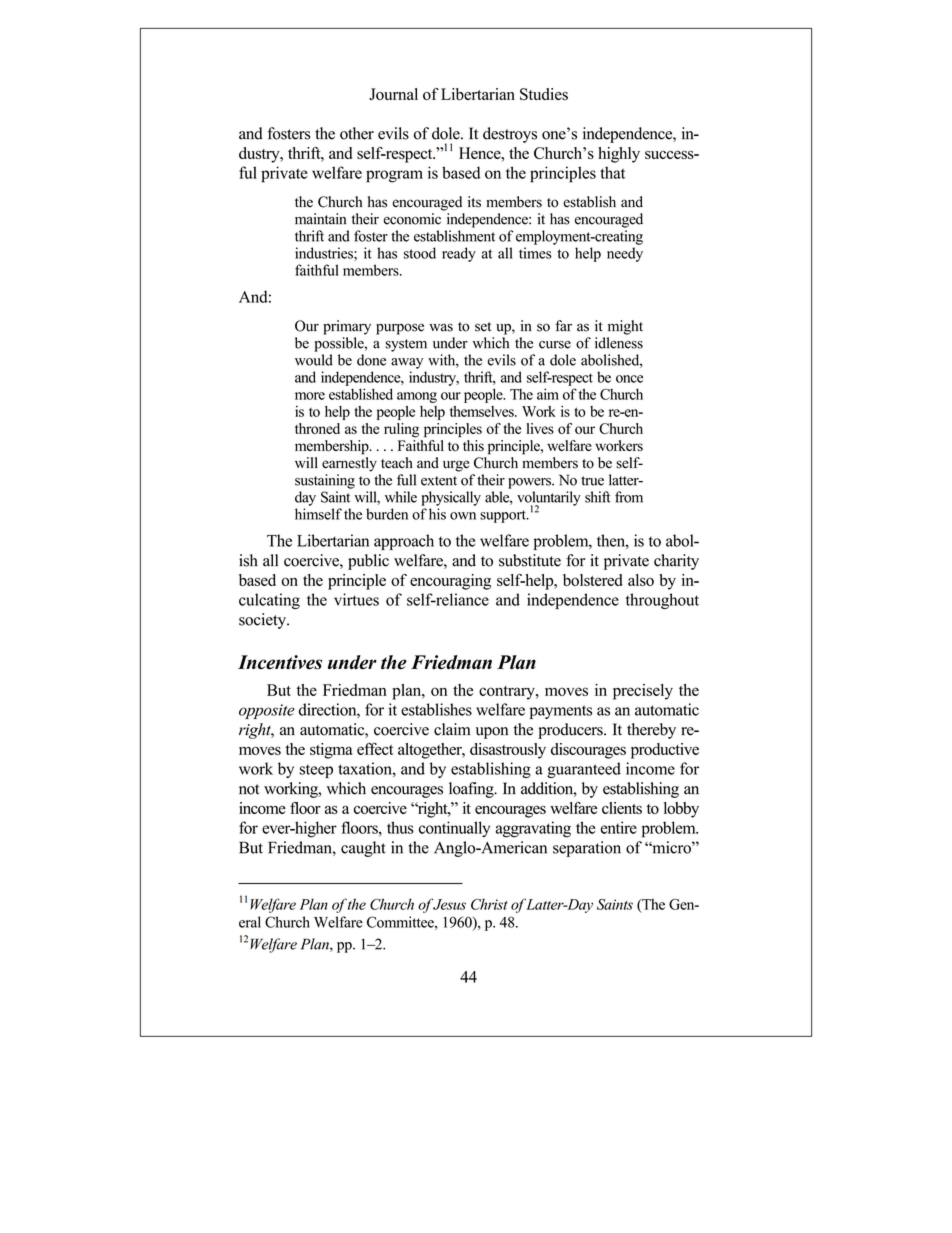 This screenshot has width=952, height=1233. What do you see at coordinates (450, 582) in the screenshot?
I see `encouraging` at bounding box center [450, 582].
